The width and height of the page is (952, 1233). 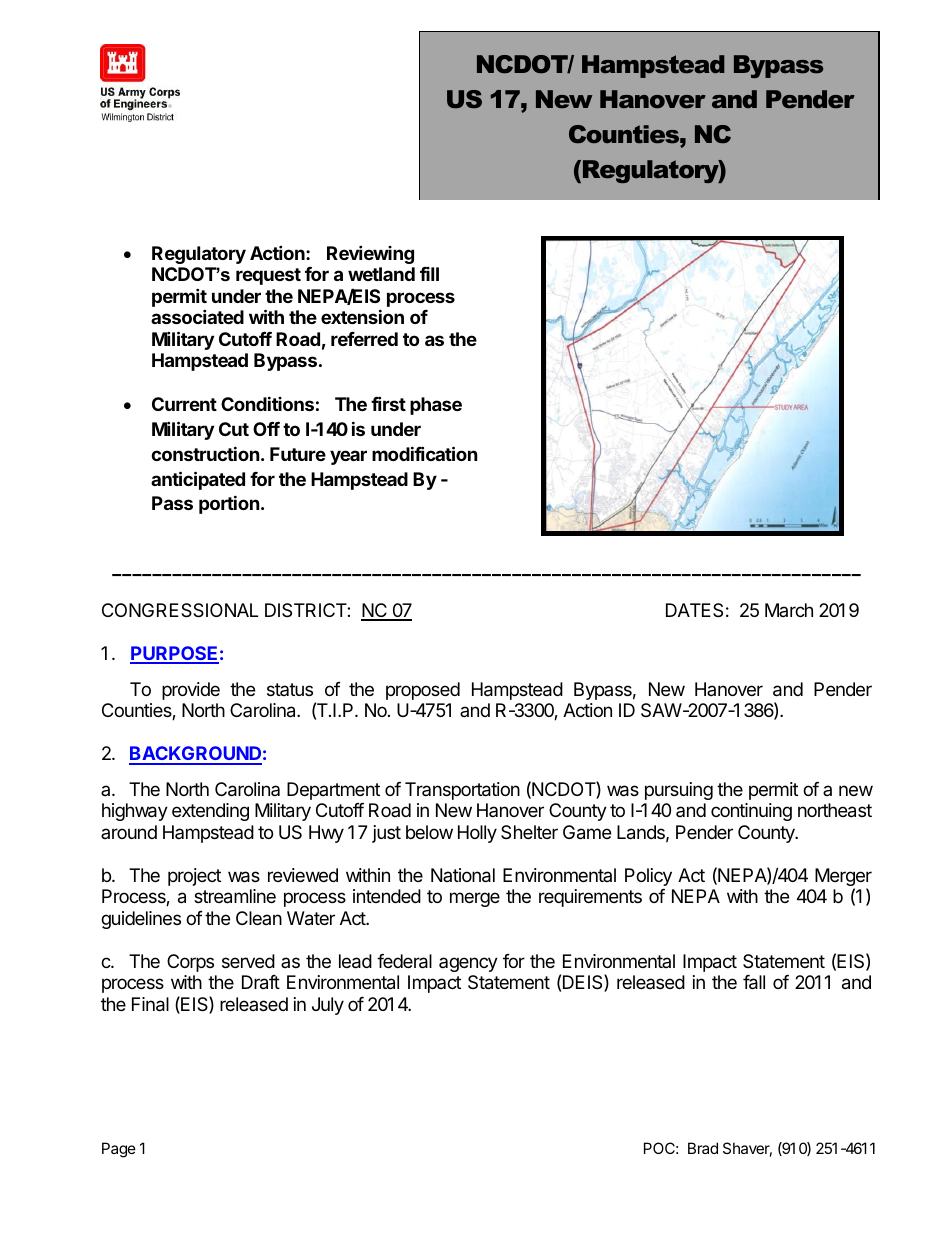 I want to click on Page, so click(x=119, y=1150).
